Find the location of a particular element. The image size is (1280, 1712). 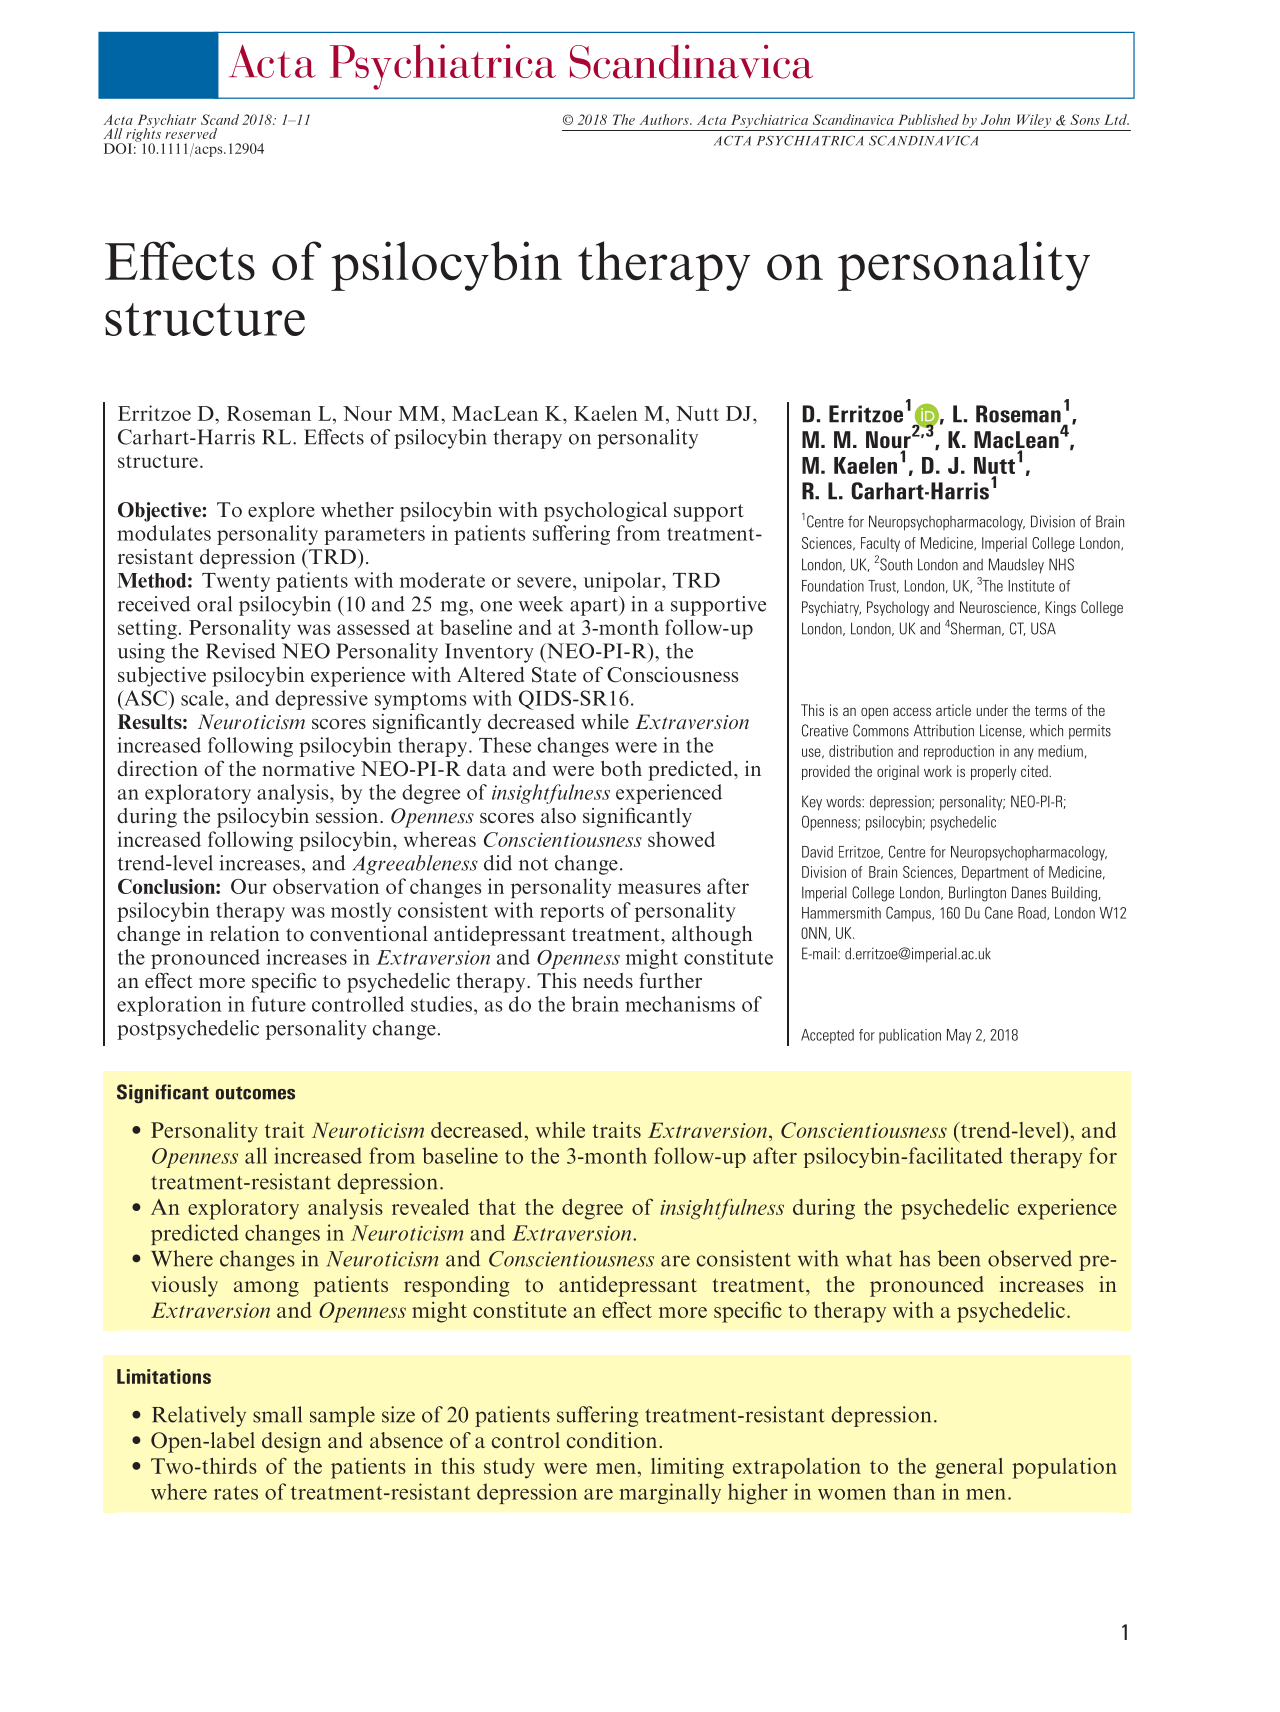

condition is located at coordinates (612, 1440).
